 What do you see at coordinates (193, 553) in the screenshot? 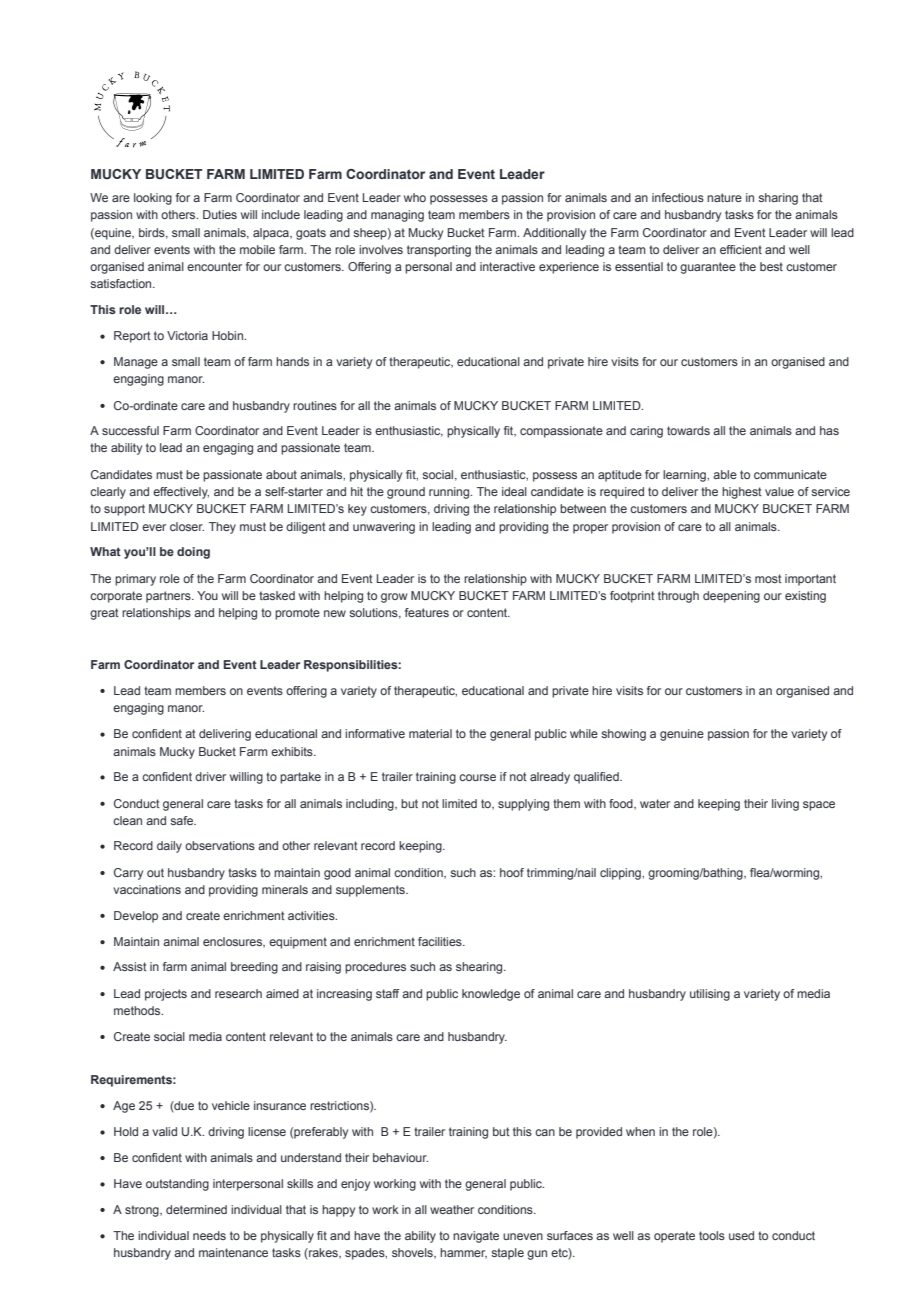
I see `doing` at bounding box center [193, 553].
